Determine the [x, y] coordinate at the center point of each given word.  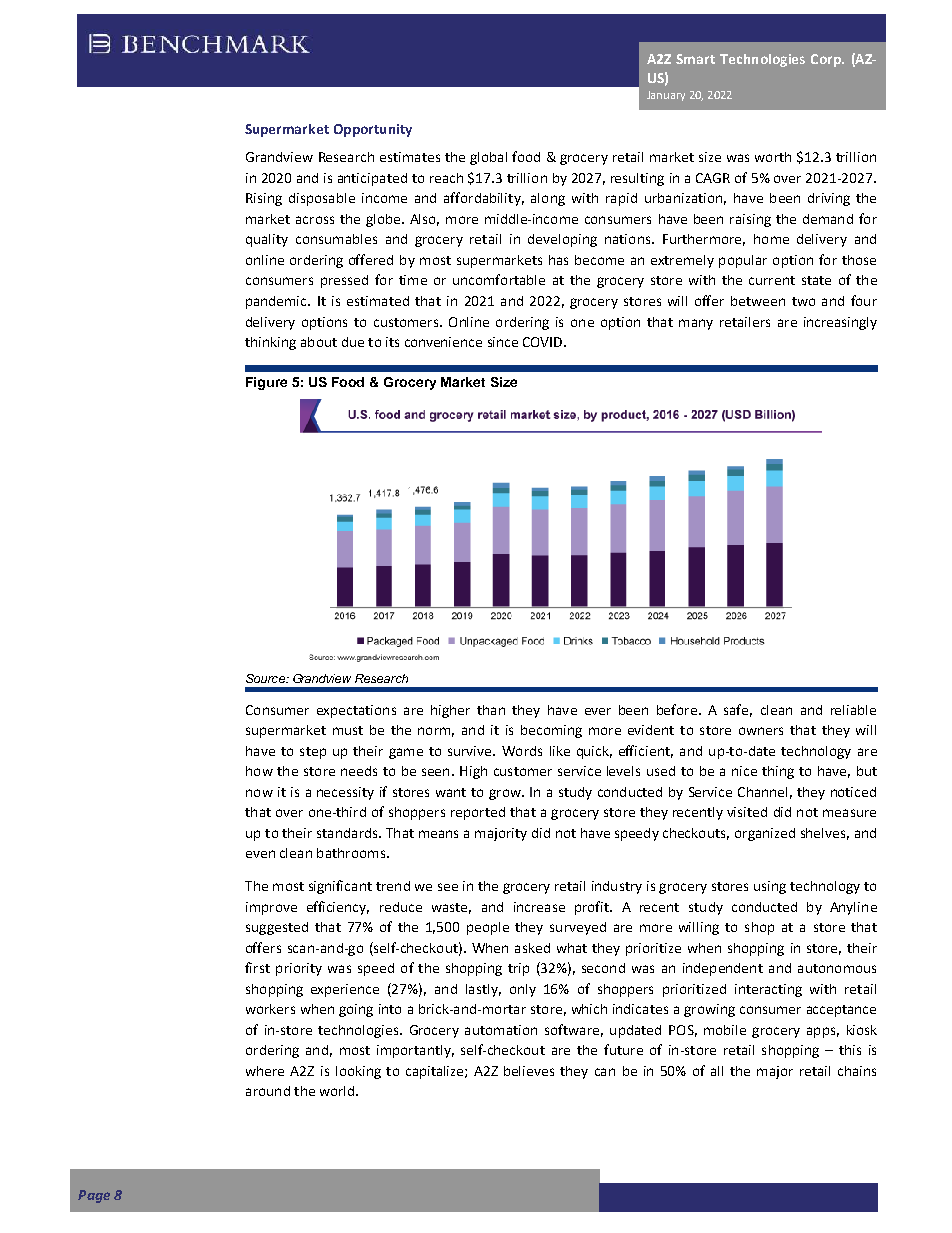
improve [271, 908]
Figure [266, 383]
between [758, 301]
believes [529, 1071]
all [717, 1071]
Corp [827, 60]
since [503, 342]
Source [266, 678]
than [491, 710]
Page [94, 1196]
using [770, 887]
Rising [264, 199]
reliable [853, 710]
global [488, 158]
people [488, 928]
